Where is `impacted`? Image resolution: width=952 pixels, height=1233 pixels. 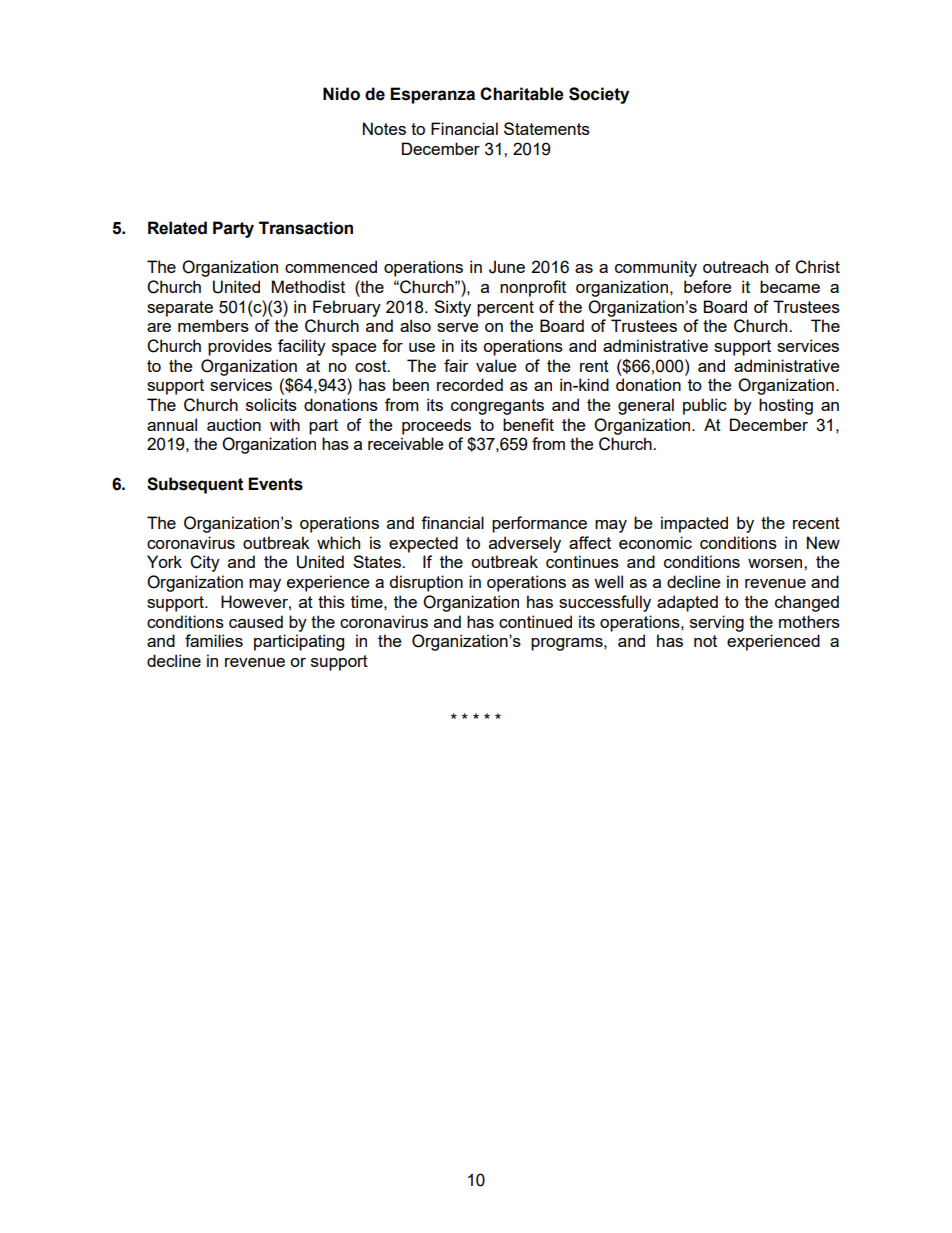
impacted is located at coordinates (694, 524).
